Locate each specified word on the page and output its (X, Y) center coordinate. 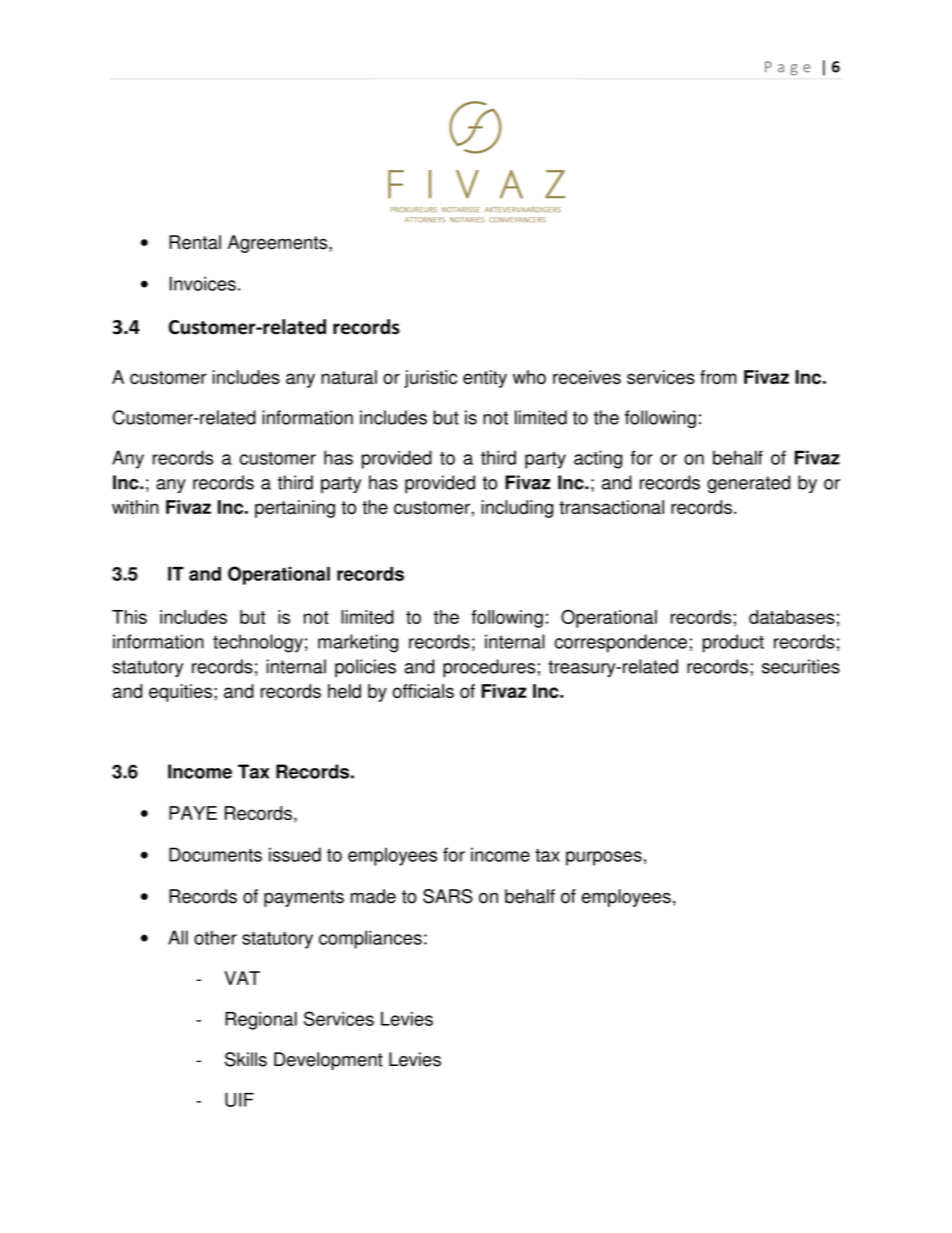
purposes (604, 858)
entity (485, 379)
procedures (489, 668)
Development (328, 1061)
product (733, 643)
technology (258, 643)
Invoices (203, 283)
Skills (246, 1059)
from (718, 377)
